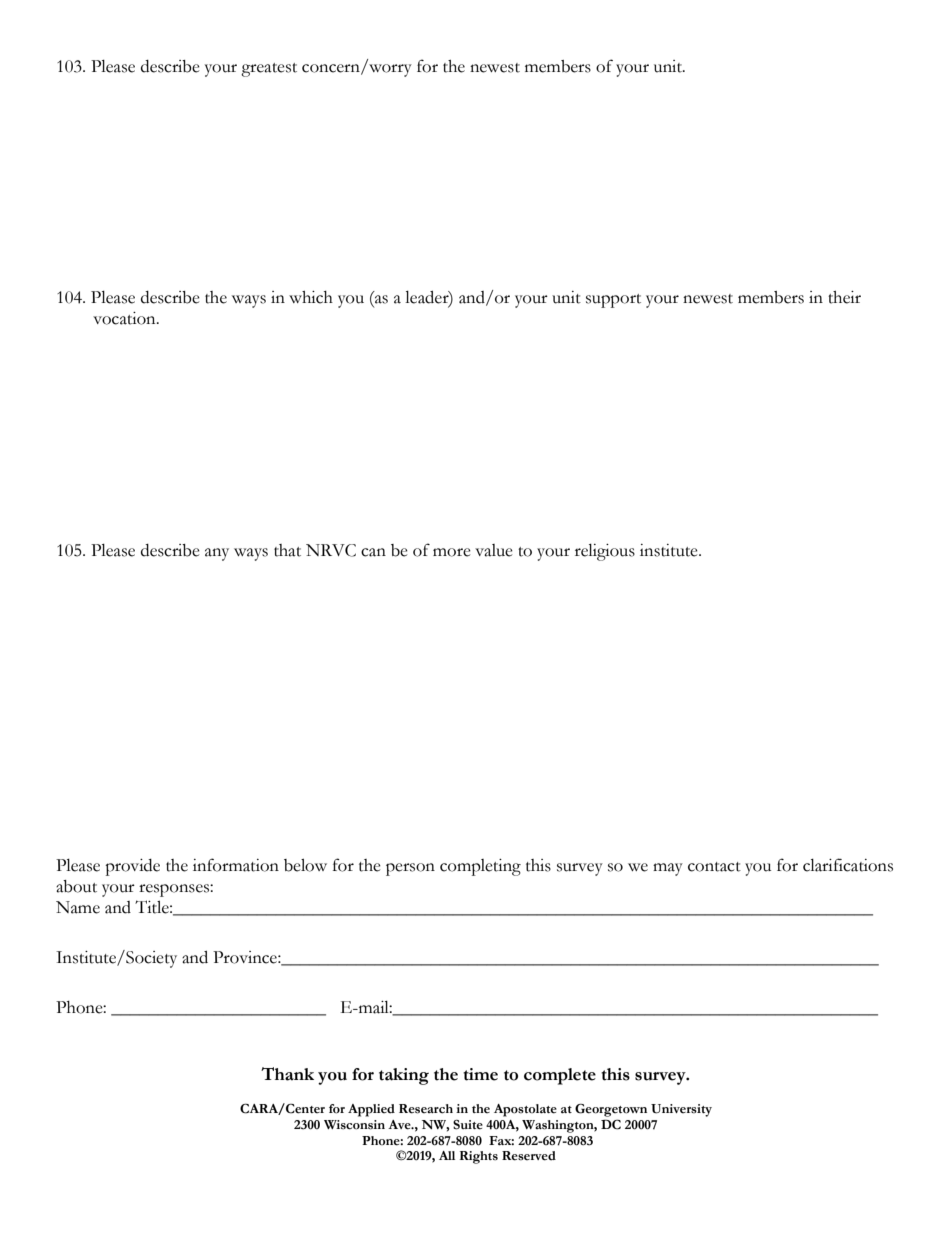 The image size is (952, 1233). Describe the element at coordinates (125, 318) in the page. I see `vocation` at that location.
